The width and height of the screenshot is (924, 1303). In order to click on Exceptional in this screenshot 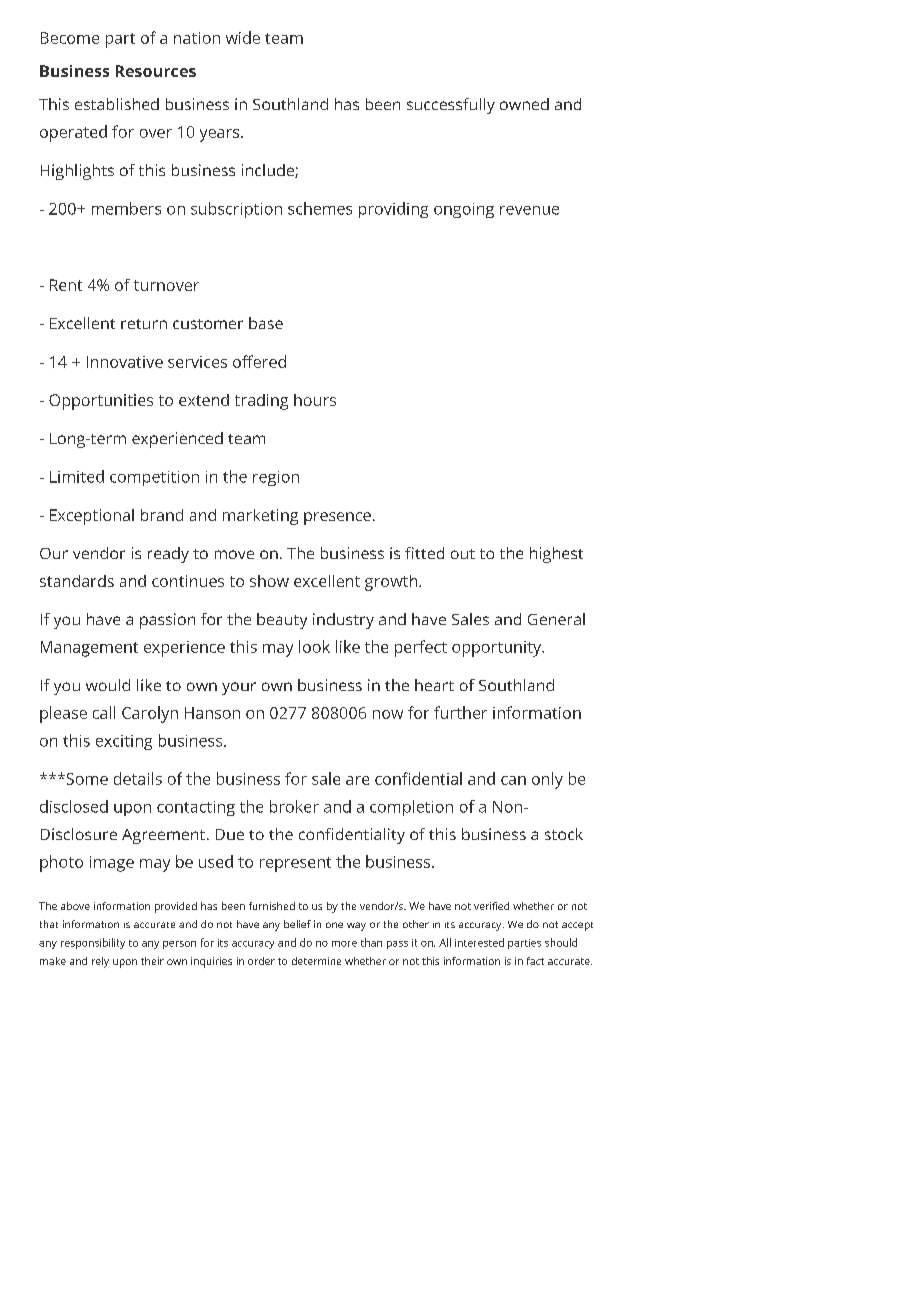, I will do `click(92, 517)`.
